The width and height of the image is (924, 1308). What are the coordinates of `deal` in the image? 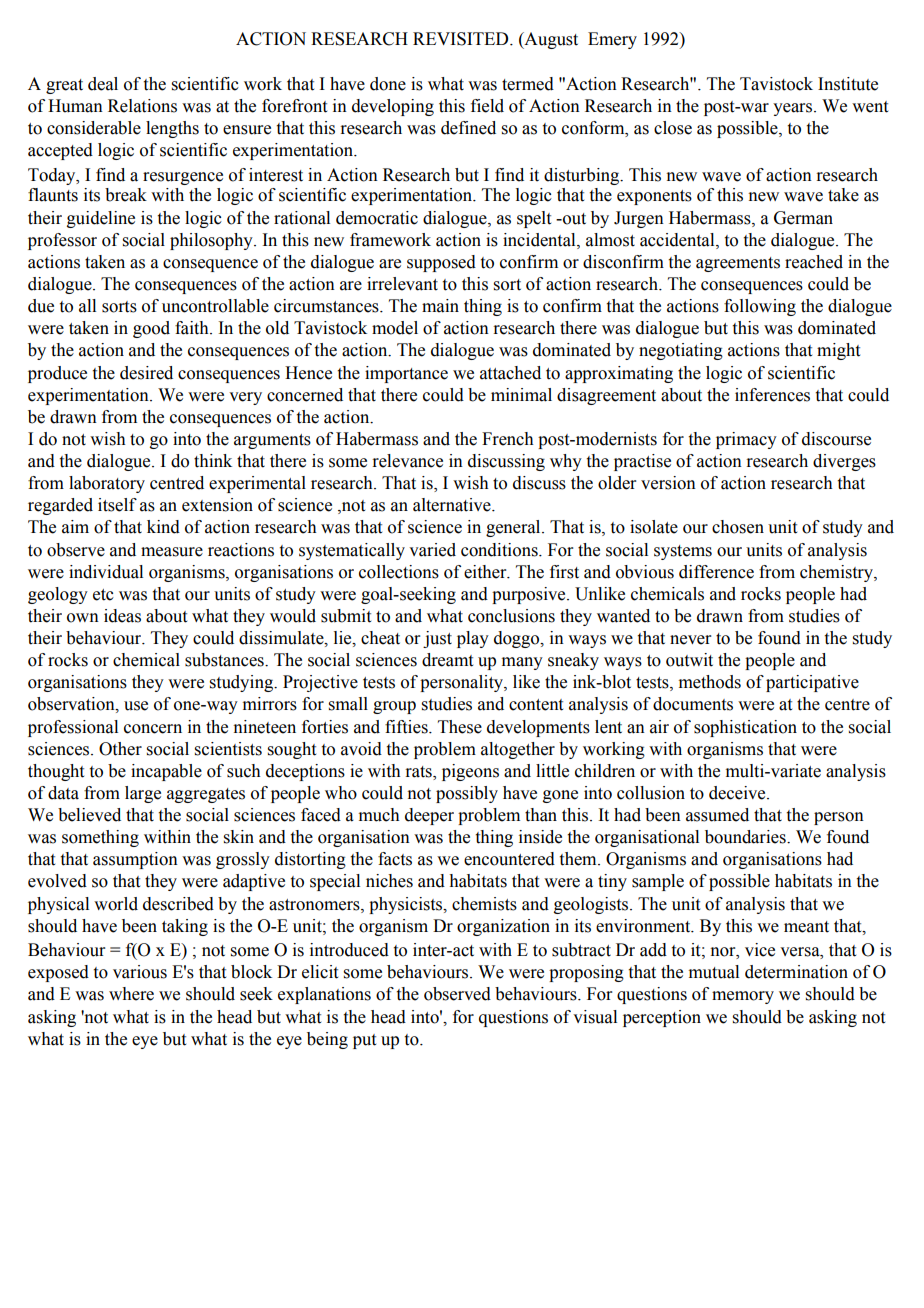 It's located at (103, 84).
